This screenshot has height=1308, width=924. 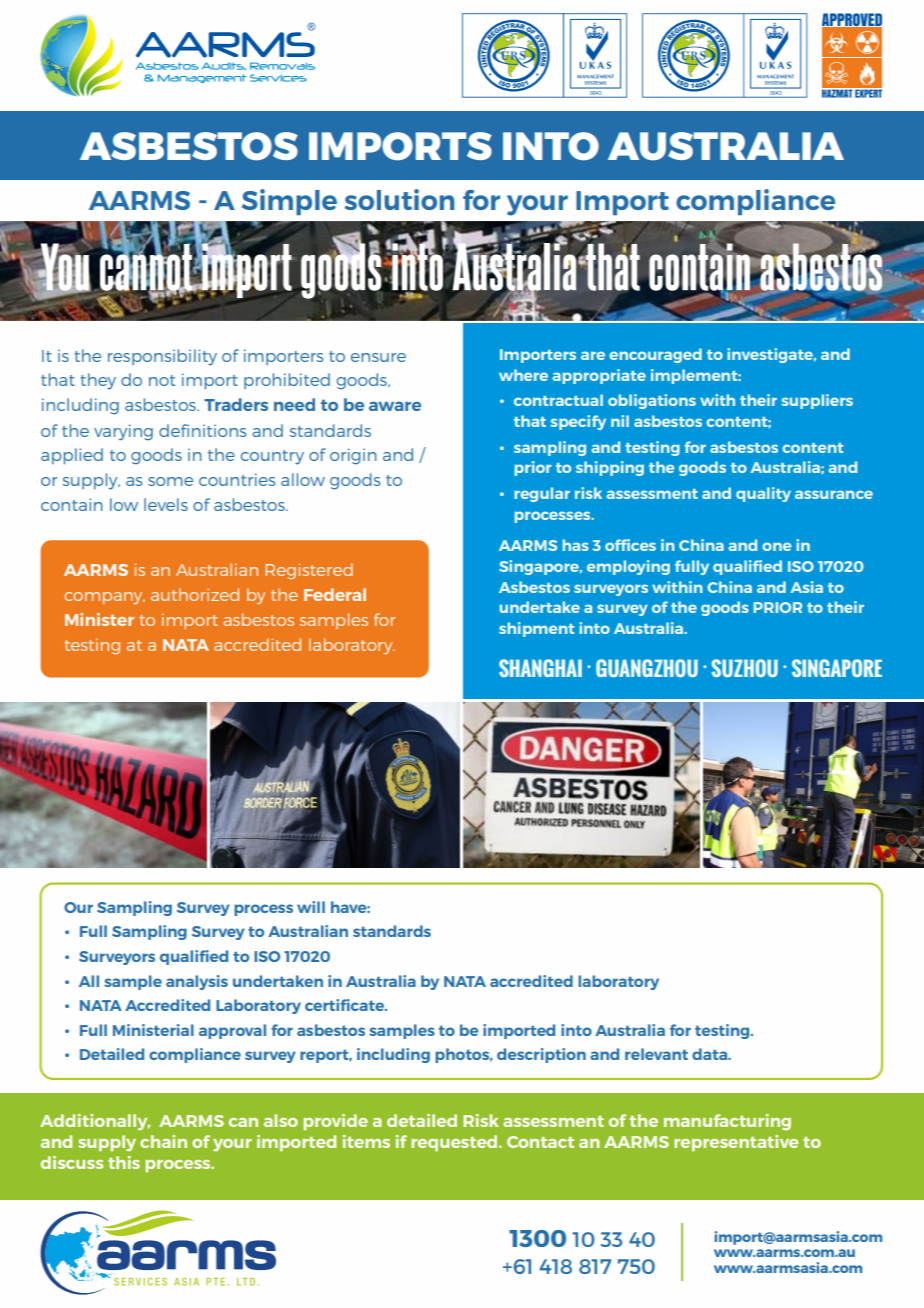 I want to click on chain, so click(x=163, y=1141).
